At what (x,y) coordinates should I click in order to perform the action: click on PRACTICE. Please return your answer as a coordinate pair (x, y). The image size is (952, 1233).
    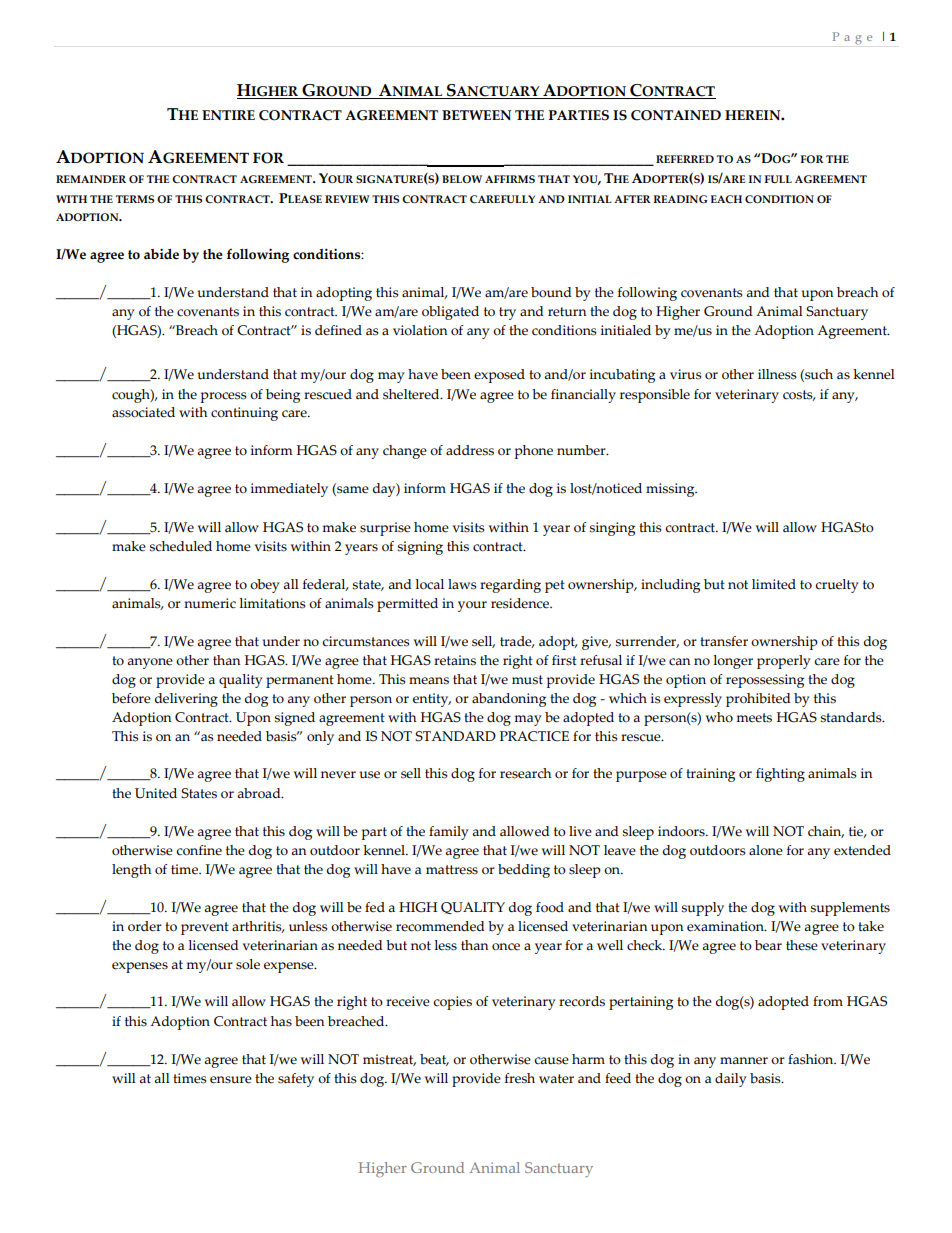
    Looking at the image, I should click on (534, 736).
